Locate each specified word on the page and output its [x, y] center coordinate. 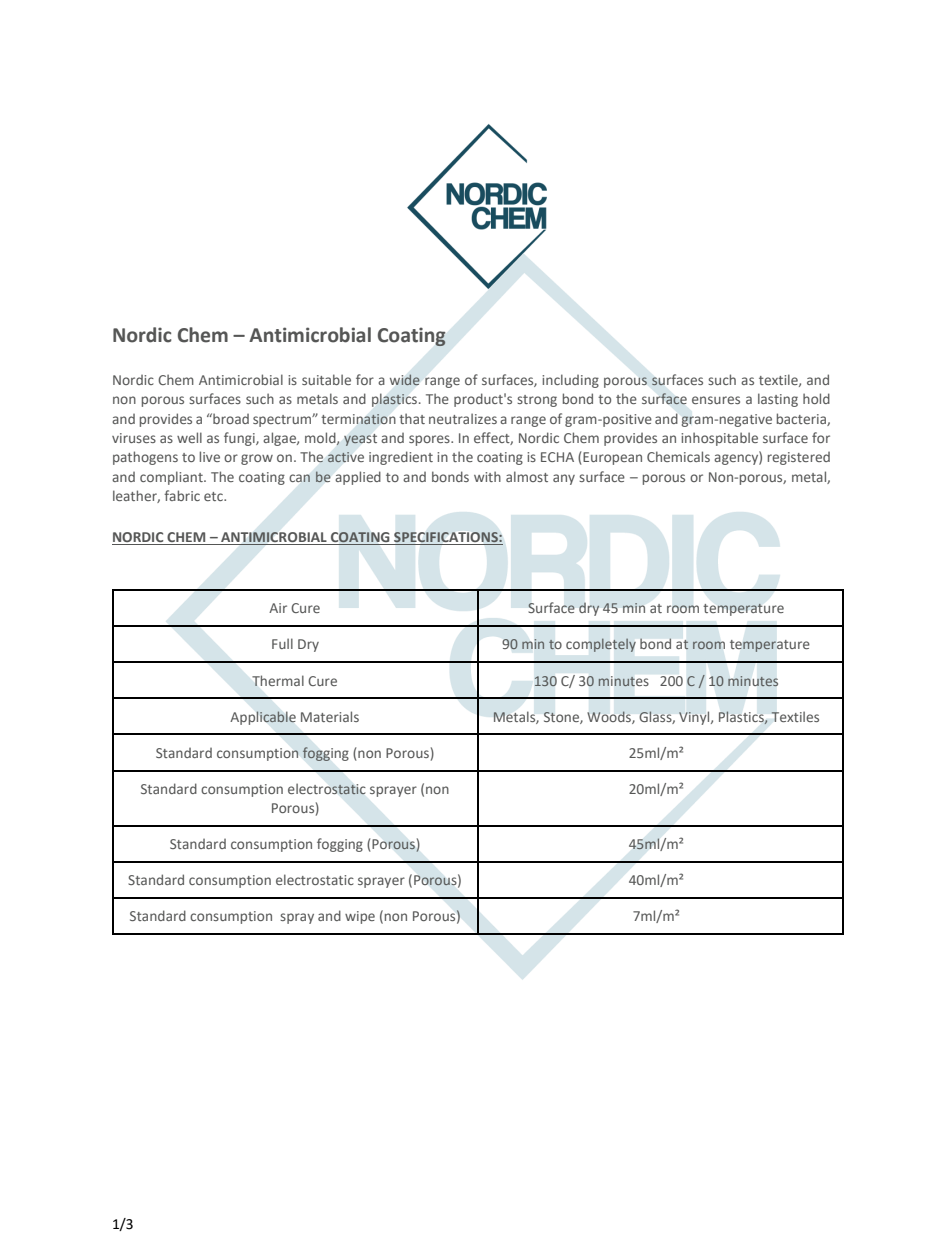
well [189, 437]
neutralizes [463, 418]
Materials [330, 716]
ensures [716, 400]
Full [282, 643]
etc [214, 496]
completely [601, 645]
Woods [610, 717]
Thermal [278, 680]
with [487, 476]
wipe [360, 917]
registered [799, 458]
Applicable [263, 718]
